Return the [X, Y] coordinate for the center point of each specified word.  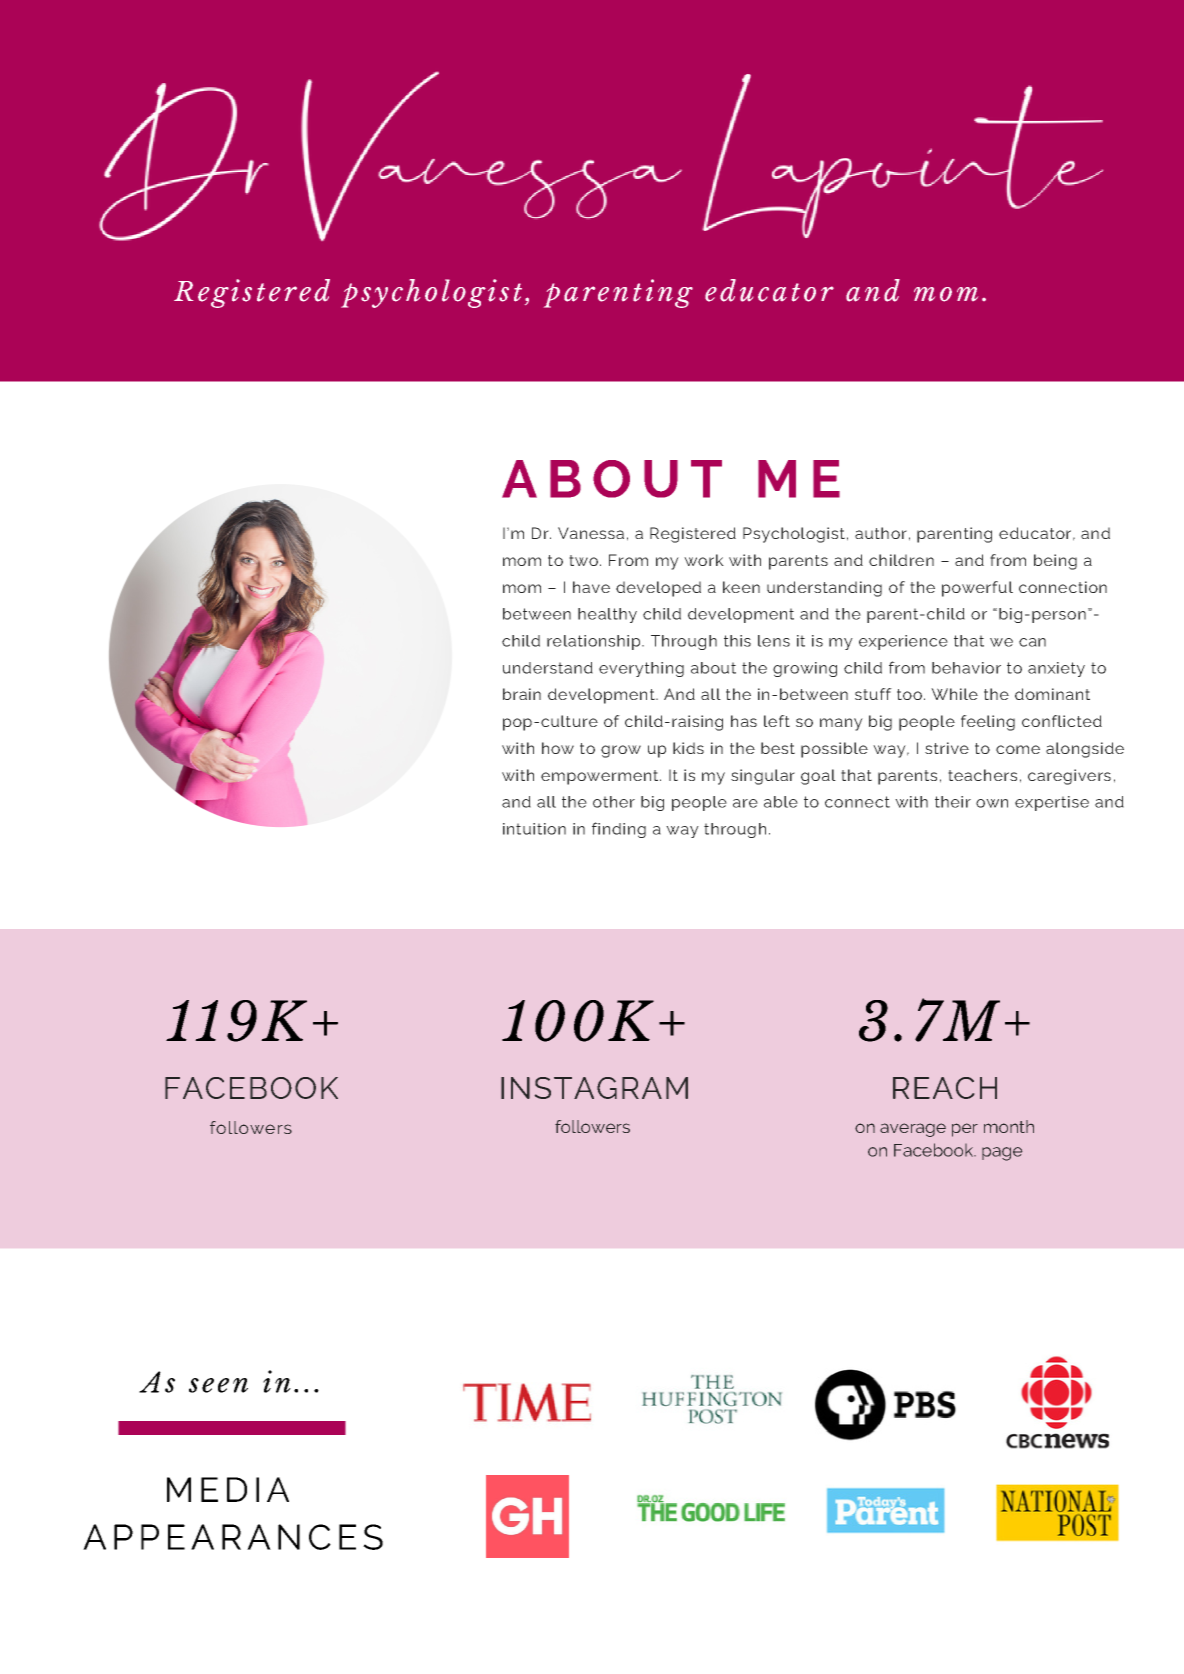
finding [619, 830]
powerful [977, 589]
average [913, 1130]
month [1009, 1126]
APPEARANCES [233, 1537]
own [992, 803]
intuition [534, 829]
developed [658, 589]
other [614, 802]
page [1002, 1154]
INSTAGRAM [594, 1088]
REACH [945, 1088]
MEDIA [228, 1489]
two [583, 560]
